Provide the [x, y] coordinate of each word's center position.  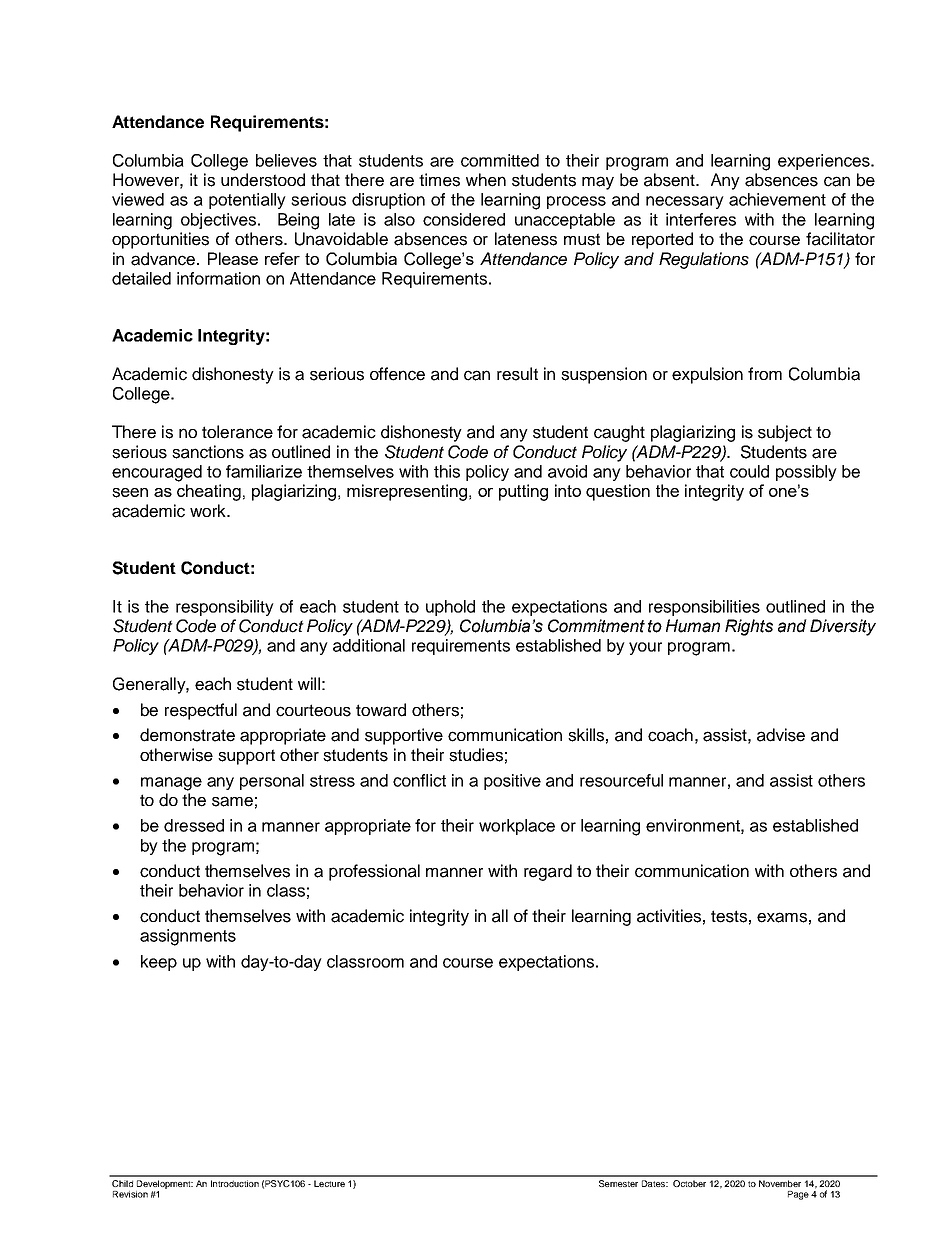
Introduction [235, 1183]
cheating [209, 492]
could [749, 471]
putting [523, 492]
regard [548, 872]
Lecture [329, 1183]
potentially [247, 201]
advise [781, 735]
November [780, 1183]
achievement [777, 199]
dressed [194, 825]
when [486, 180]
